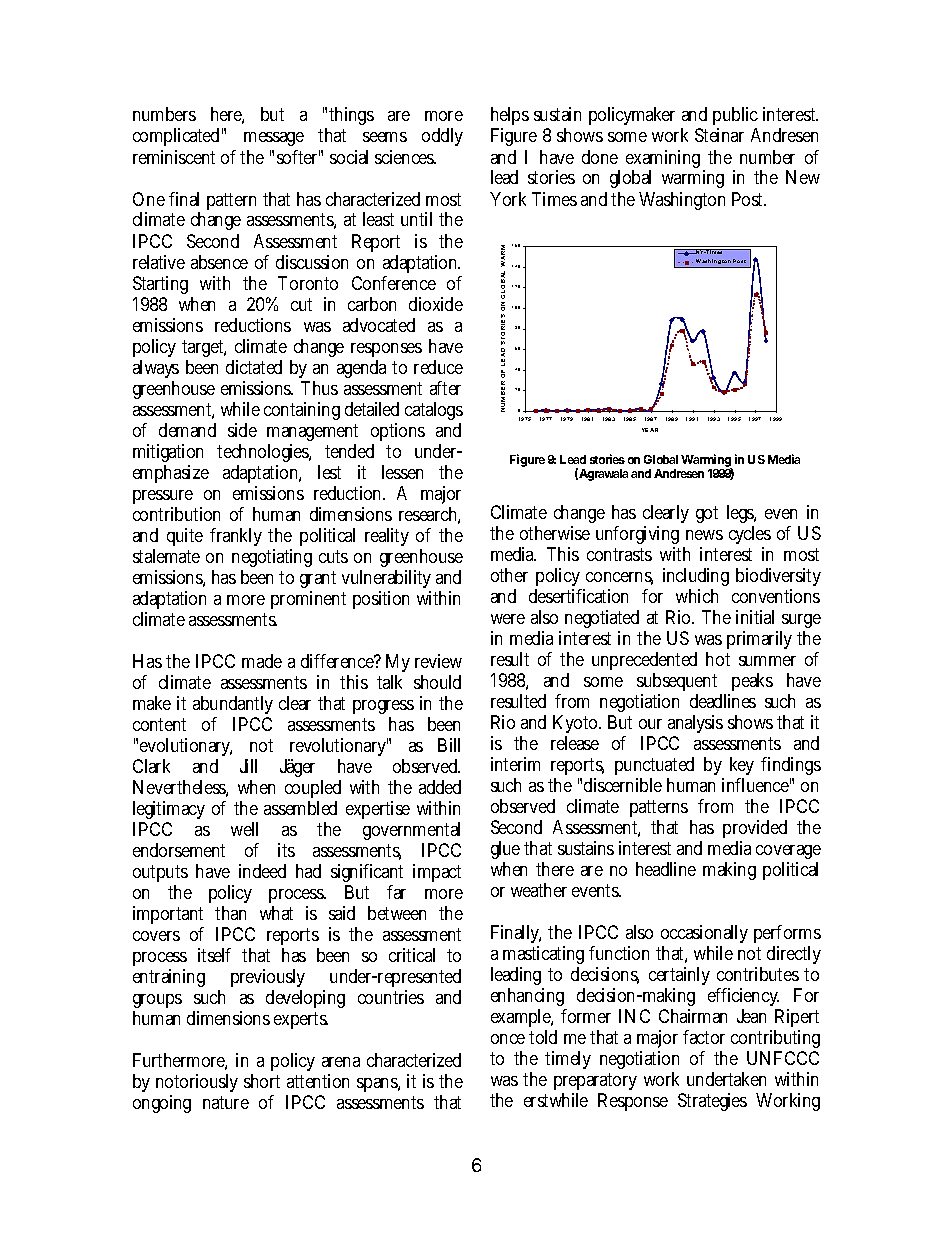 This screenshot has width=952, height=1233. What do you see at coordinates (755, 831) in the screenshot?
I see `provided` at bounding box center [755, 831].
